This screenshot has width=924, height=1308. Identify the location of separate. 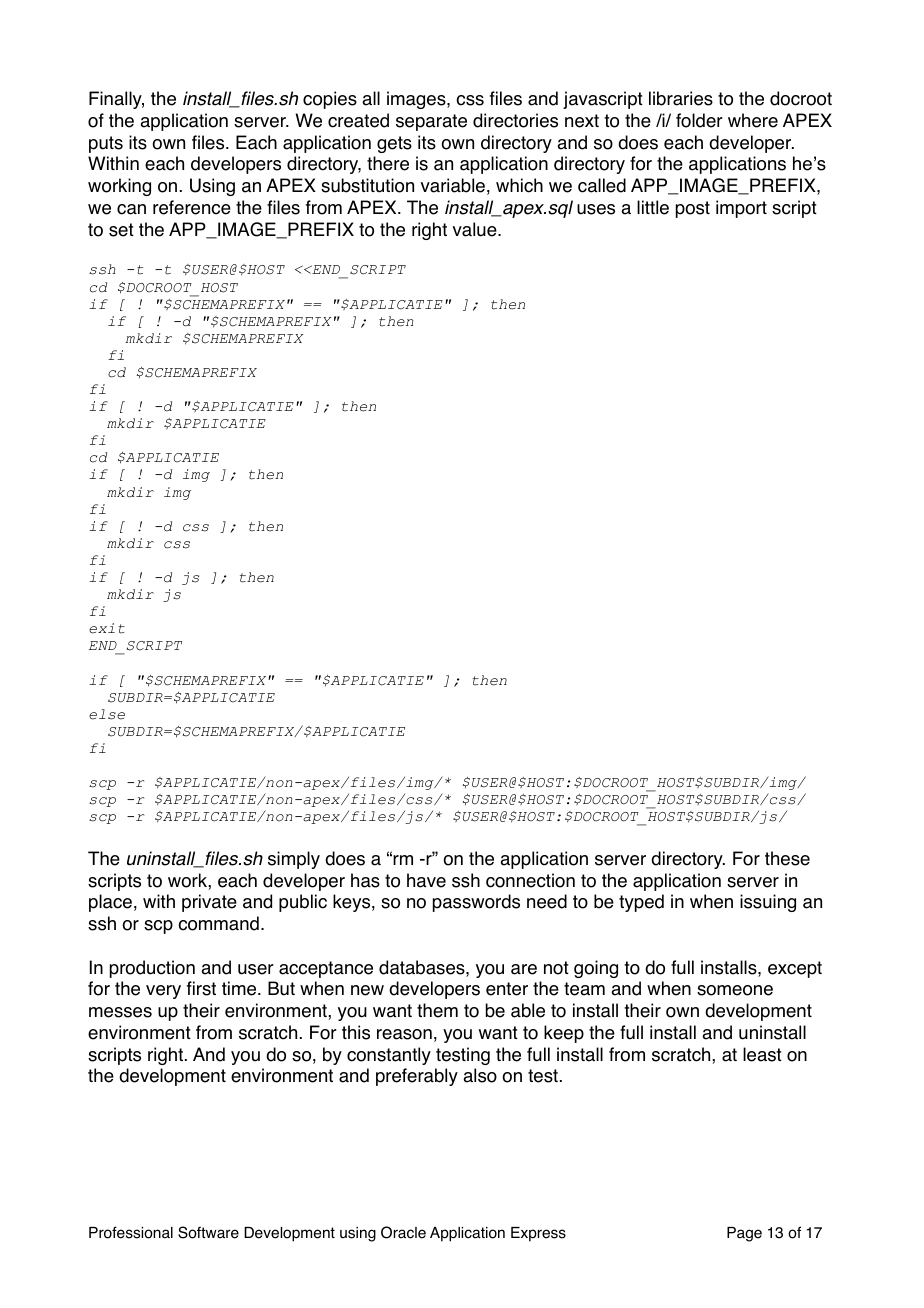
(431, 122).
